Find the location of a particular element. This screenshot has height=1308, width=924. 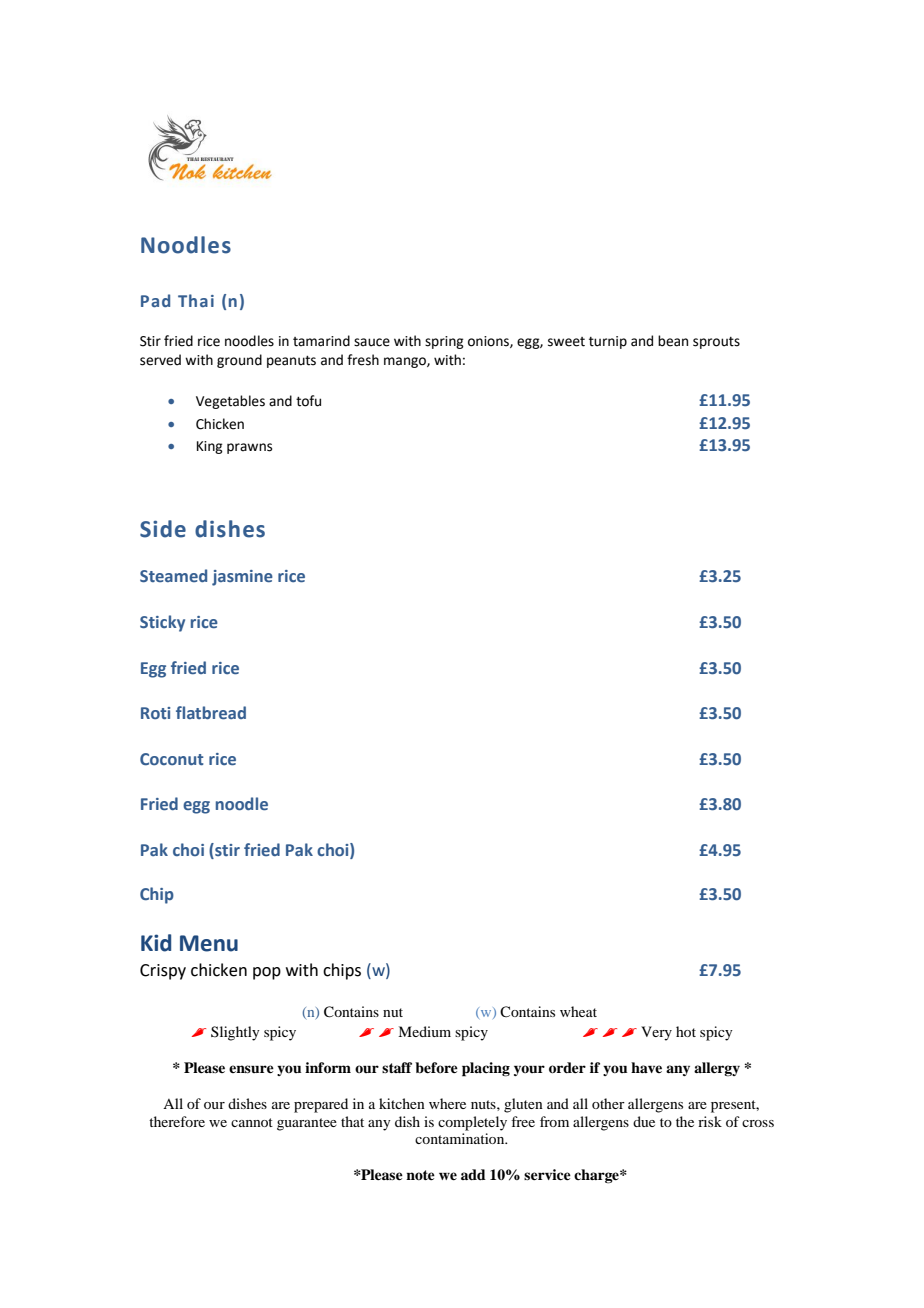

contamination is located at coordinates (461, 1138).
